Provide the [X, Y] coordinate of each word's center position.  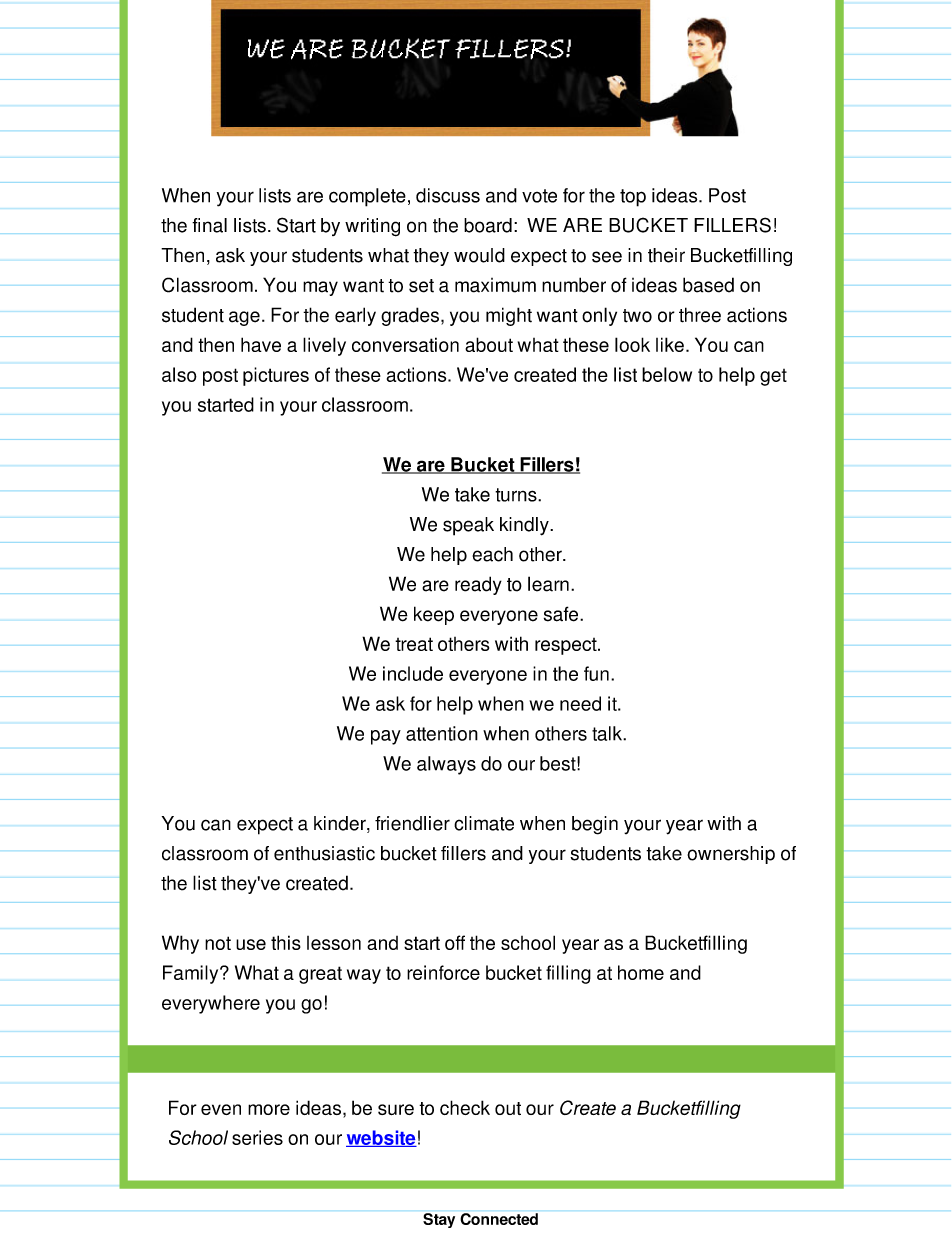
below [667, 374]
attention [442, 733]
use [251, 944]
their [666, 255]
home [641, 972]
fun [596, 673]
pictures [276, 376]
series [257, 1137]
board [488, 225]
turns [517, 495]
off [455, 942]
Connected [499, 1219]
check [465, 1107]
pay [386, 737]
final [209, 225]
